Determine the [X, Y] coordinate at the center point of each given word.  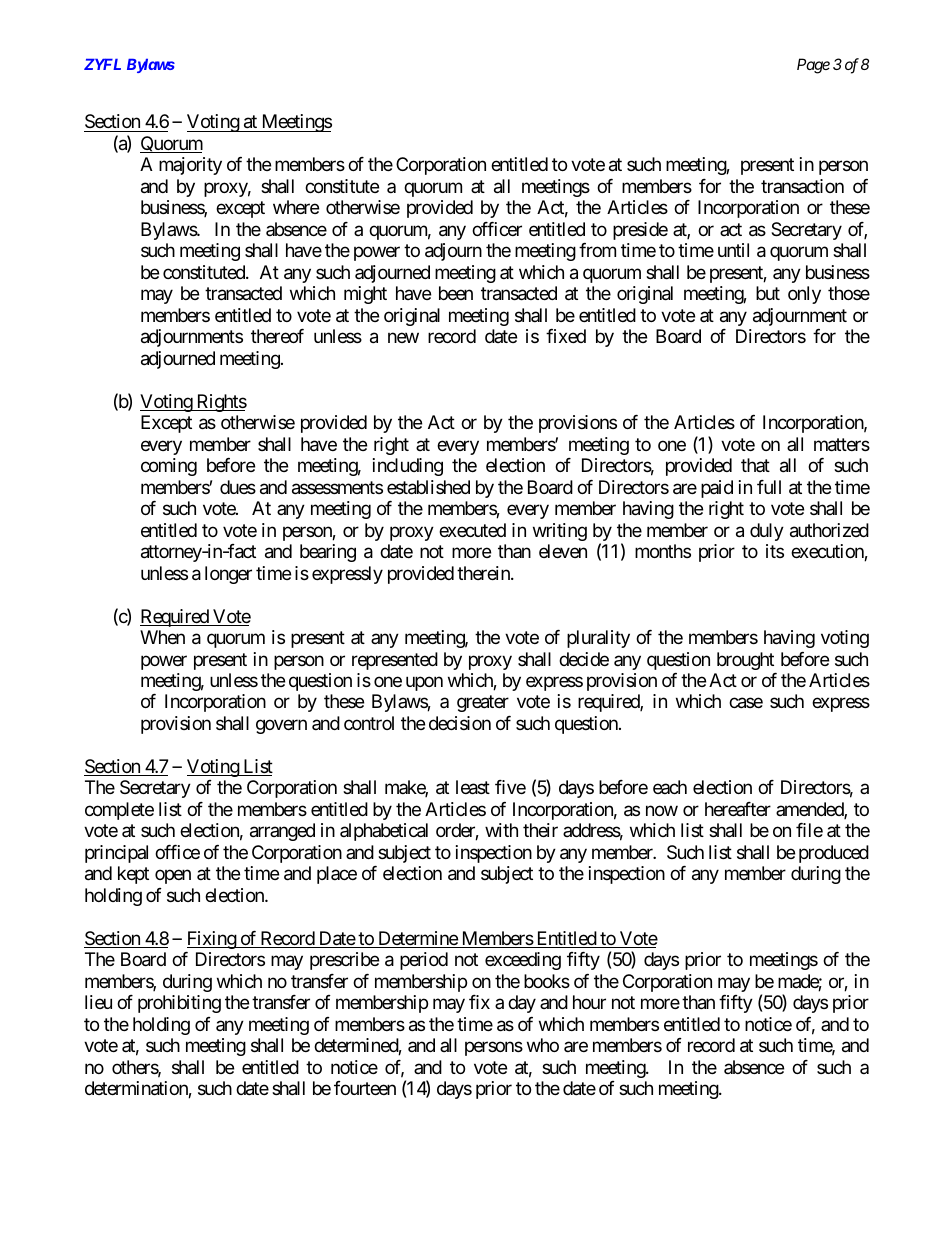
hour [589, 1002]
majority [190, 166]
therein [484, 573]
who [543, 1045]
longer [228, 575]
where [296, 207]
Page [813, 66]
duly [767, 532]
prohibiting [179, 1004]
